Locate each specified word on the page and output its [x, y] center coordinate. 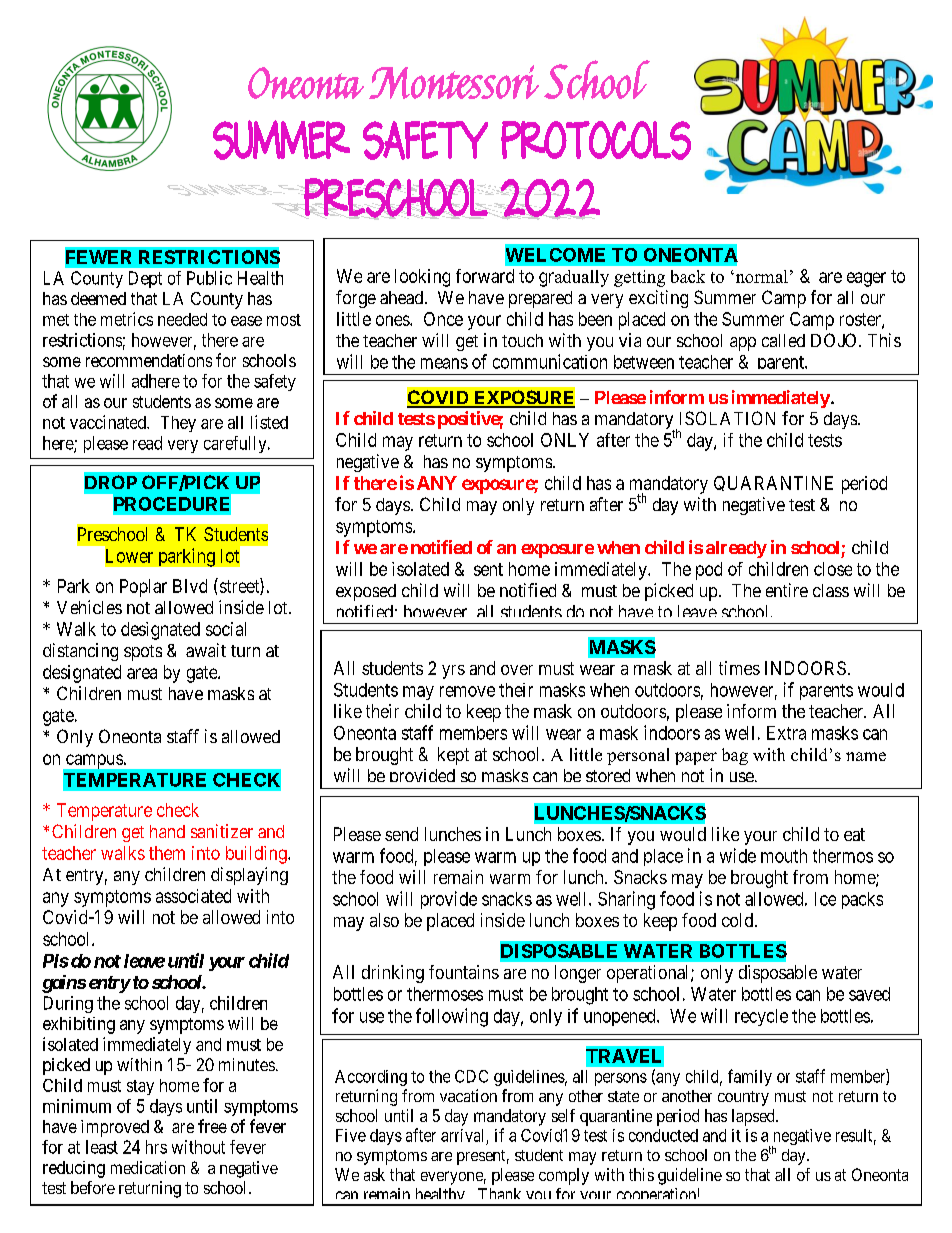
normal [760, 276]
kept [453, 756]
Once [443, 319]
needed [182, 319]
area [142, 673]
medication [148, 1167]
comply [564, 1176]
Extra [786, 733]
